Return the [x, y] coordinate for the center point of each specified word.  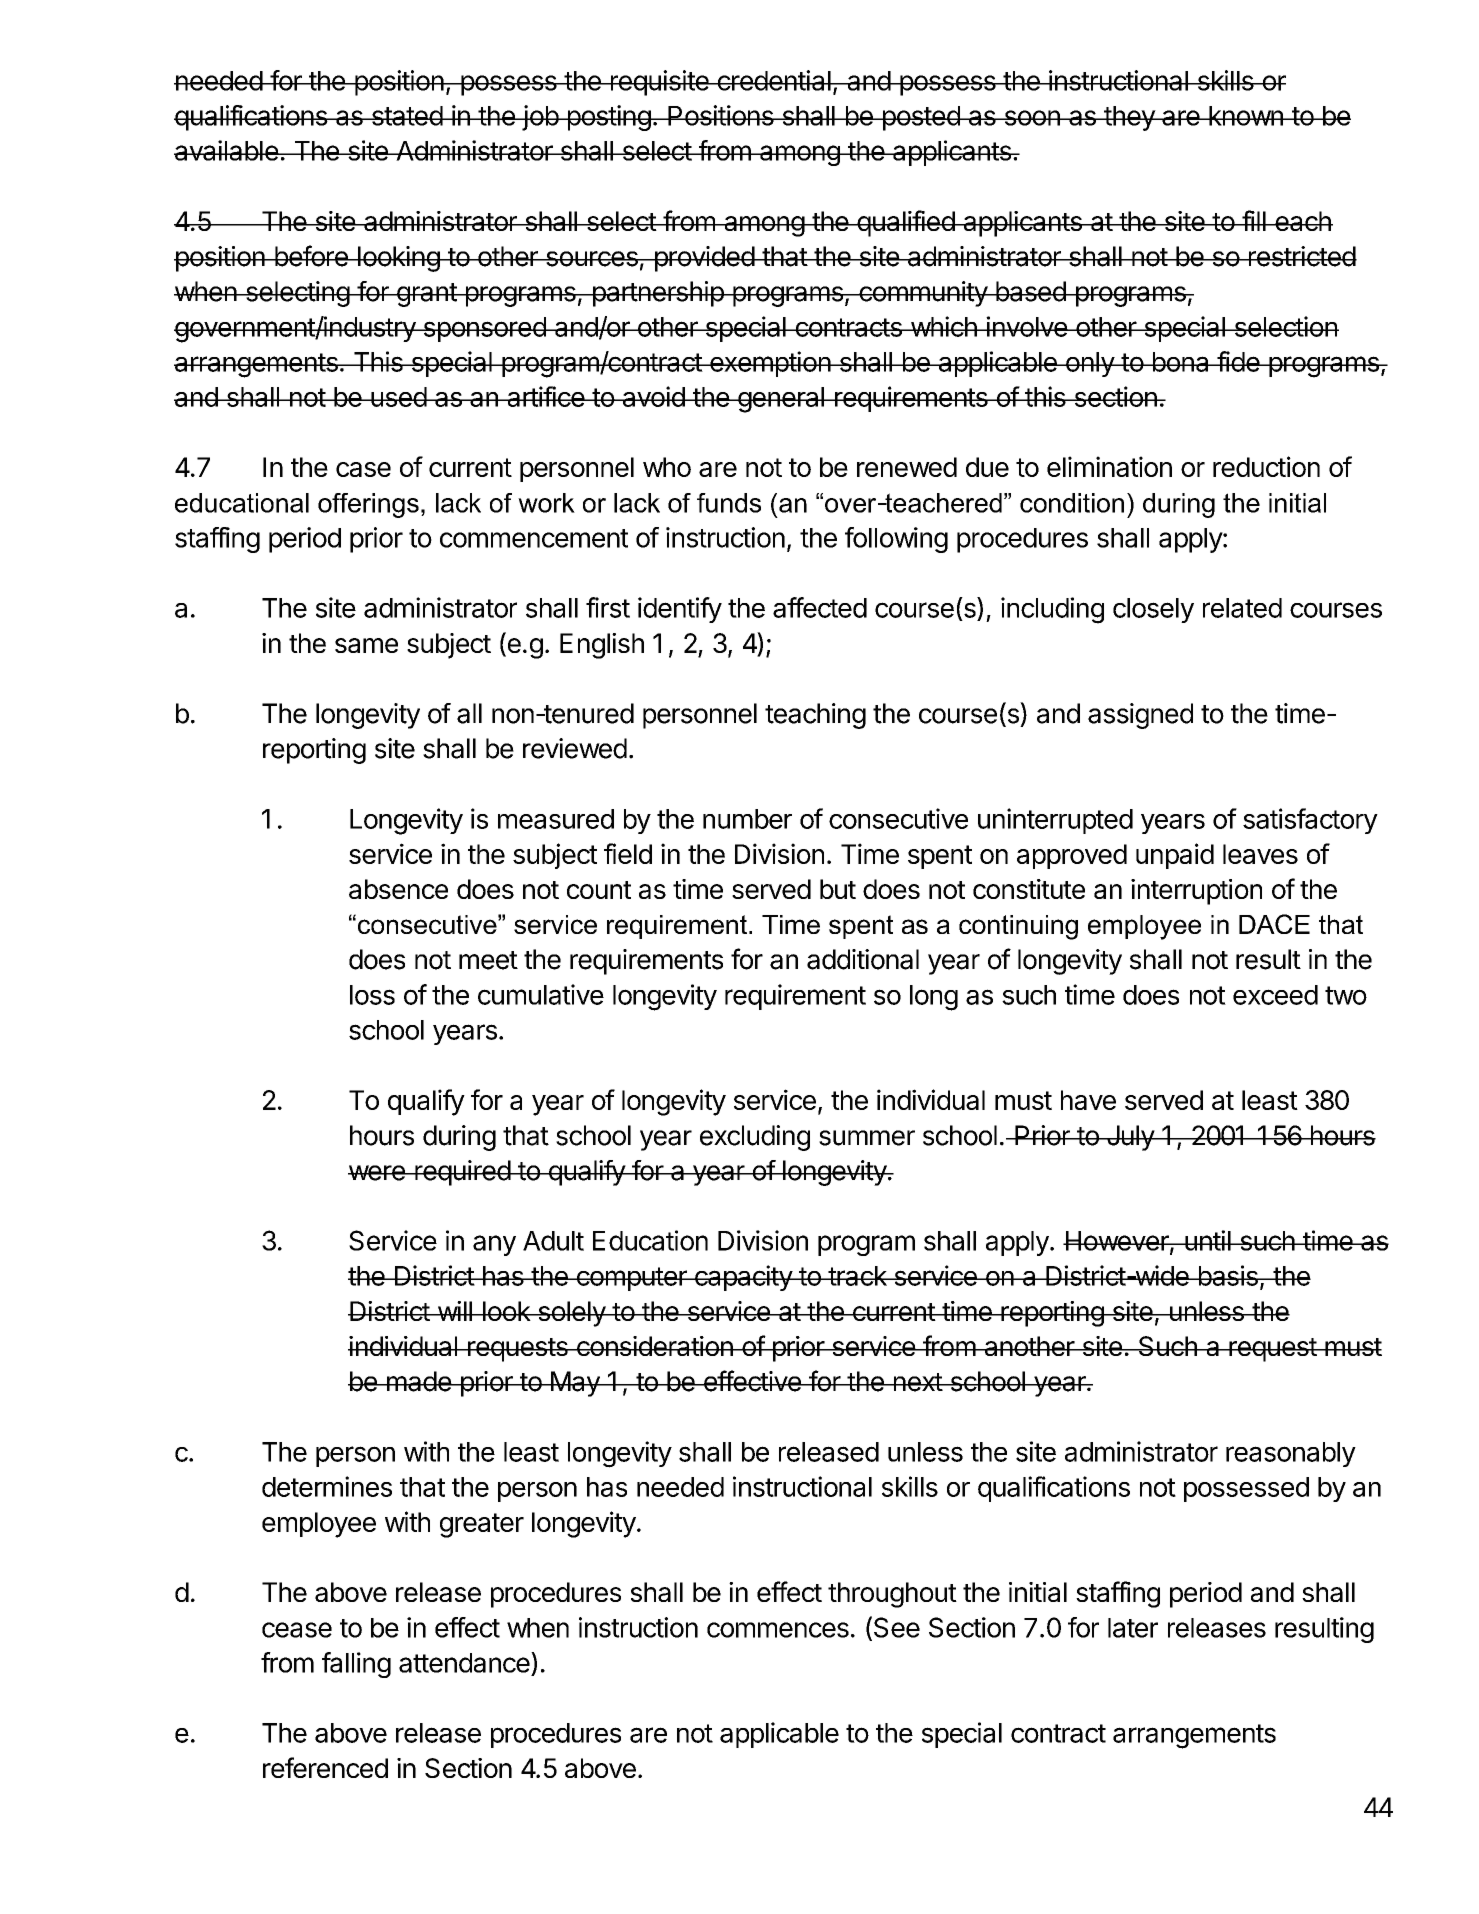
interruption [1196, 892]
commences [778, 1630]
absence [398, 889]
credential [773, 80]
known [1246, 116]
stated [406, 116]
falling [356, 1665]
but [838, 889]
